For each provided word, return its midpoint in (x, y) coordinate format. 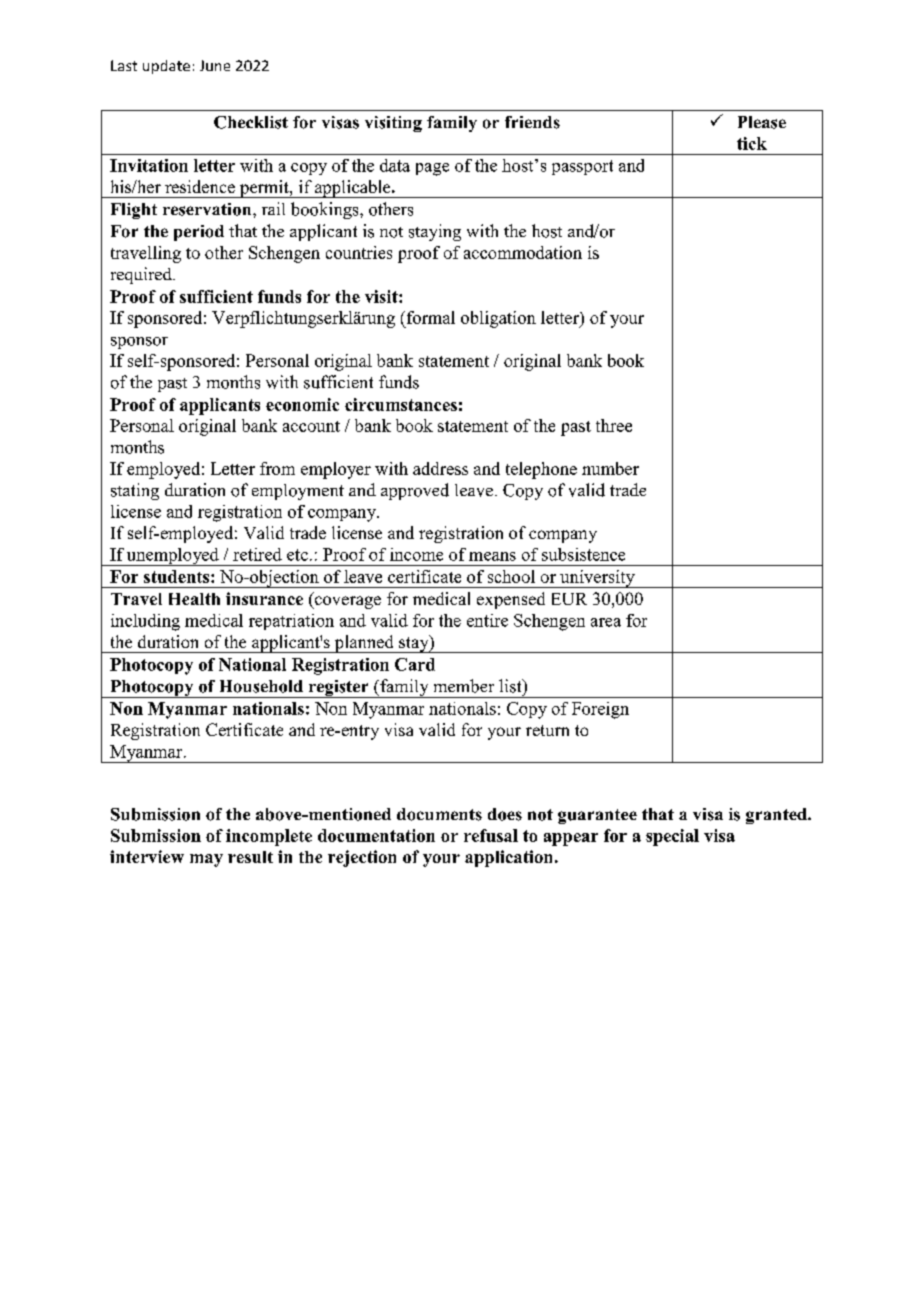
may (206, 860)
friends (532, 122)
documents (439, 814)
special (672, 837)
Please (762, 122)
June (215, 65)
